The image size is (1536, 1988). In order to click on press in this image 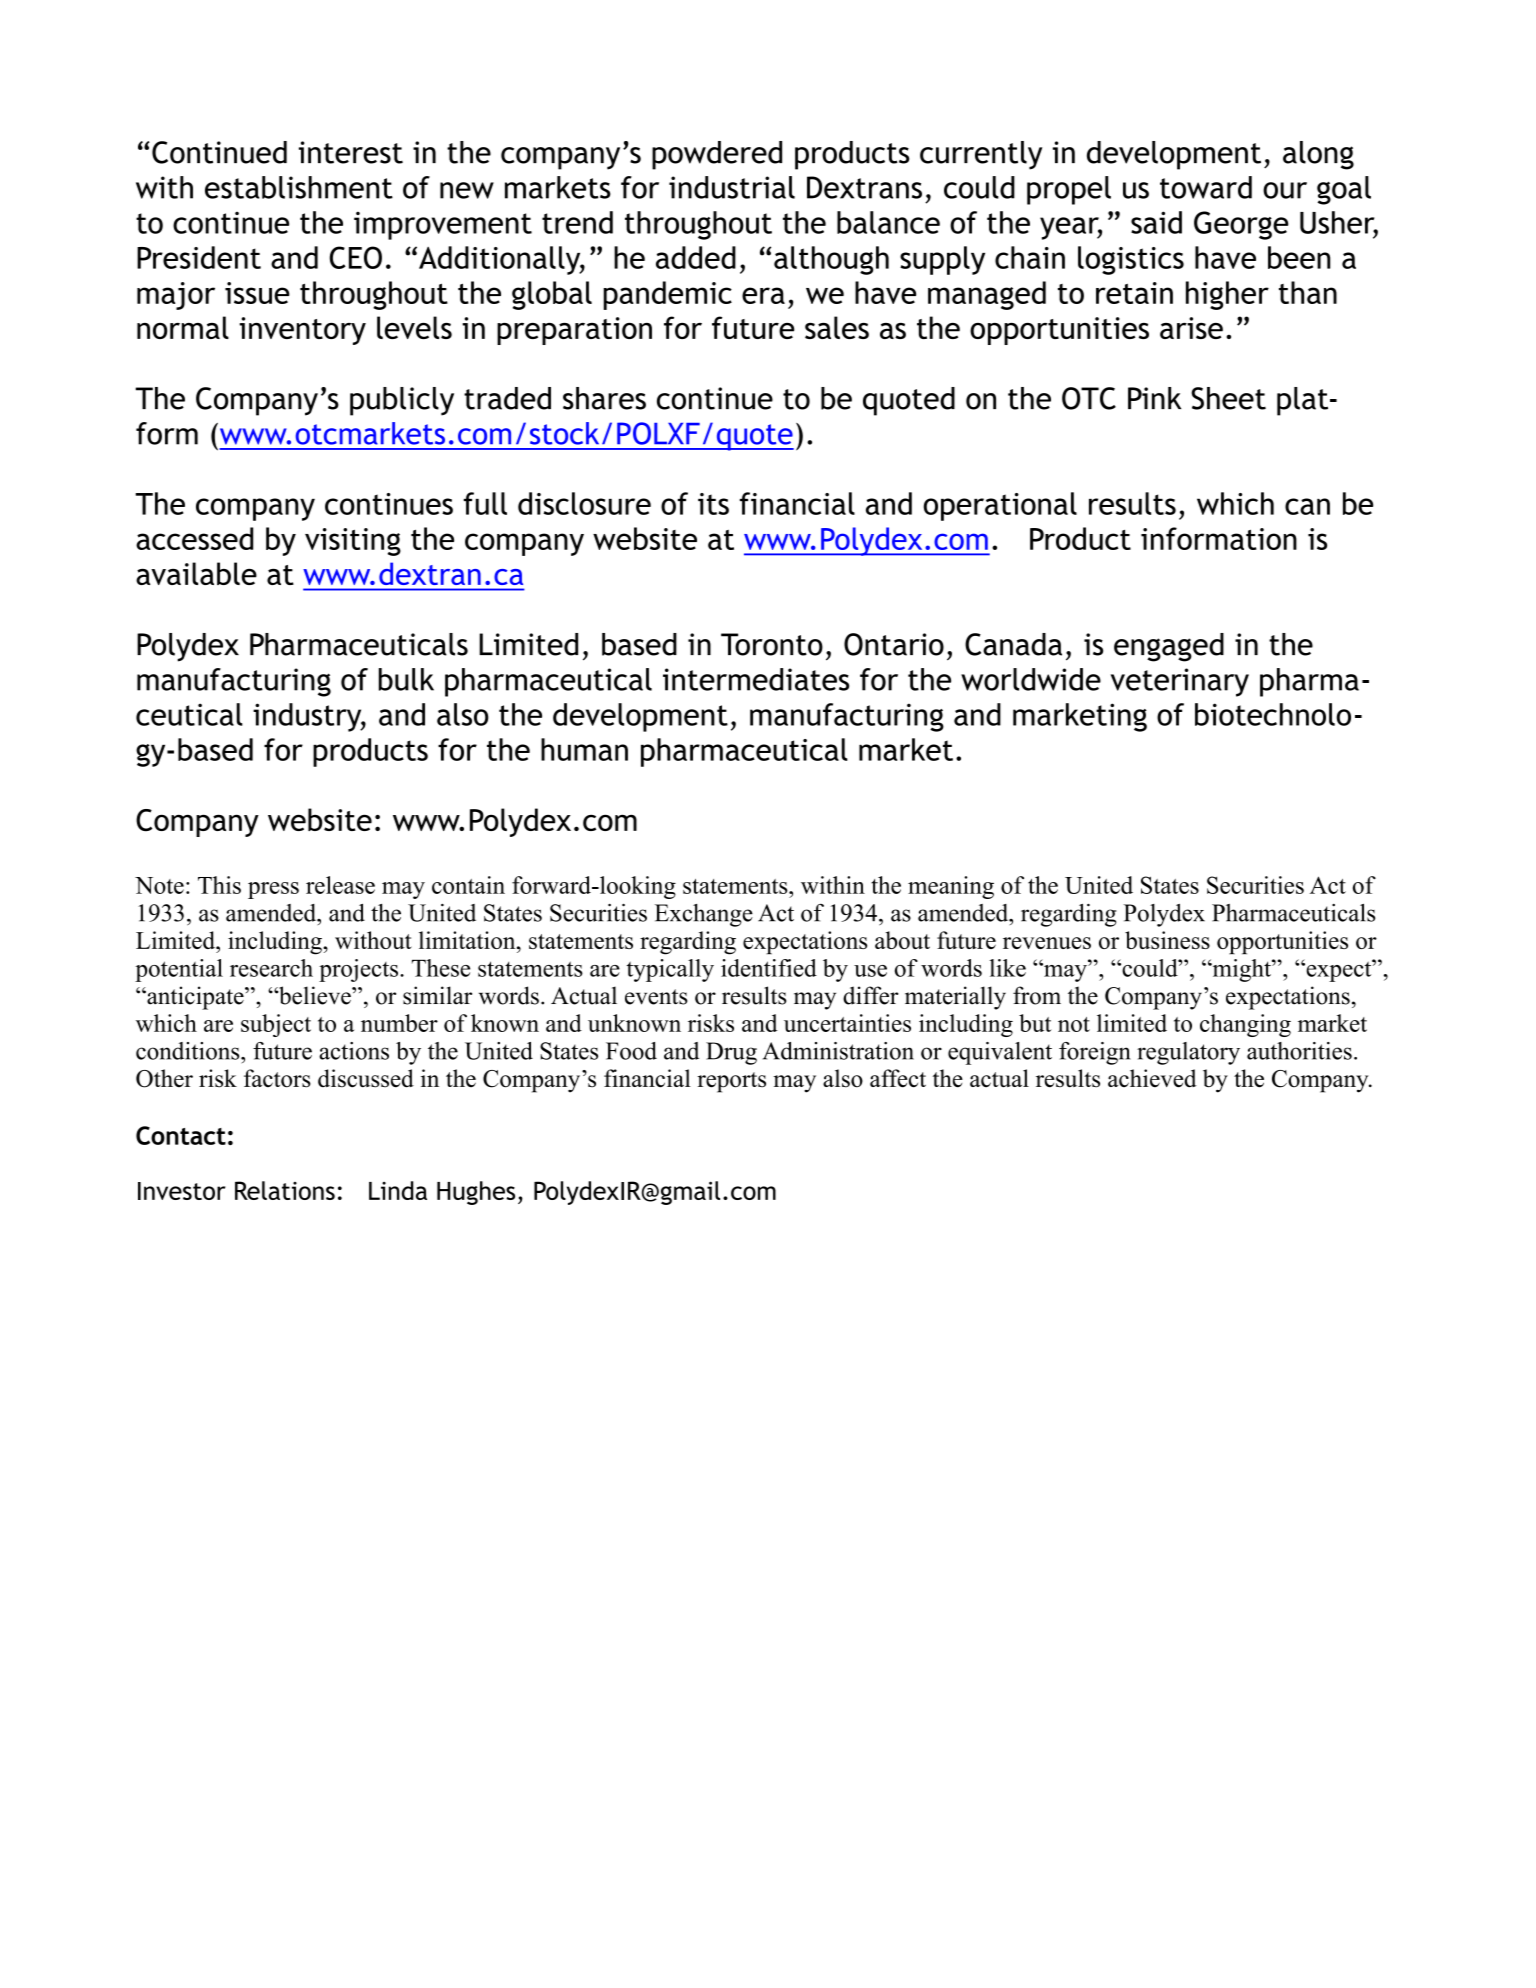, I will do `click(273, 890)`.
